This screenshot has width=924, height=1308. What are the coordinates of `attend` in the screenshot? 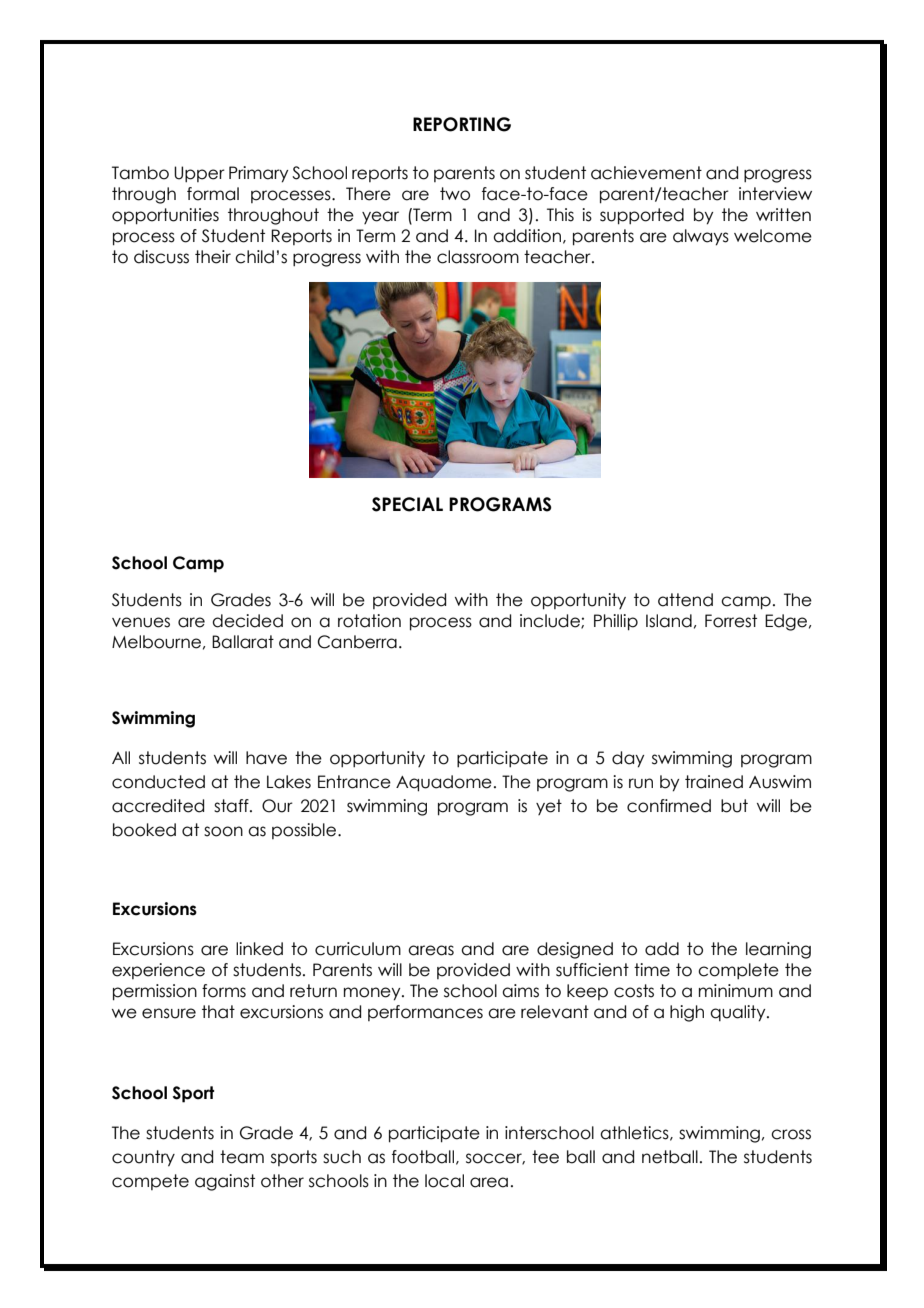 It's located at (685, 600).
